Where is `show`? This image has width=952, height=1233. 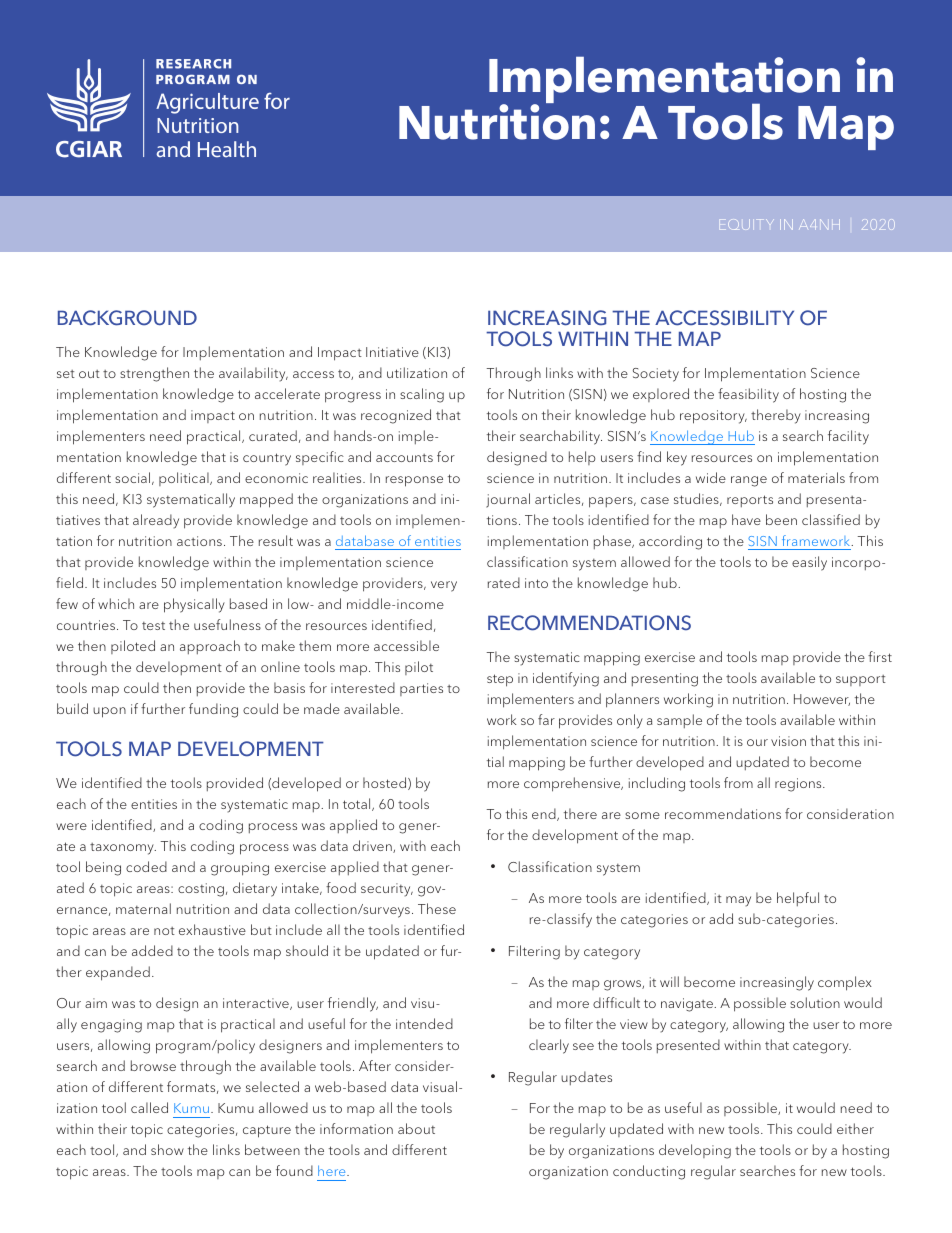
show is located at coordinates (167, 1149).
